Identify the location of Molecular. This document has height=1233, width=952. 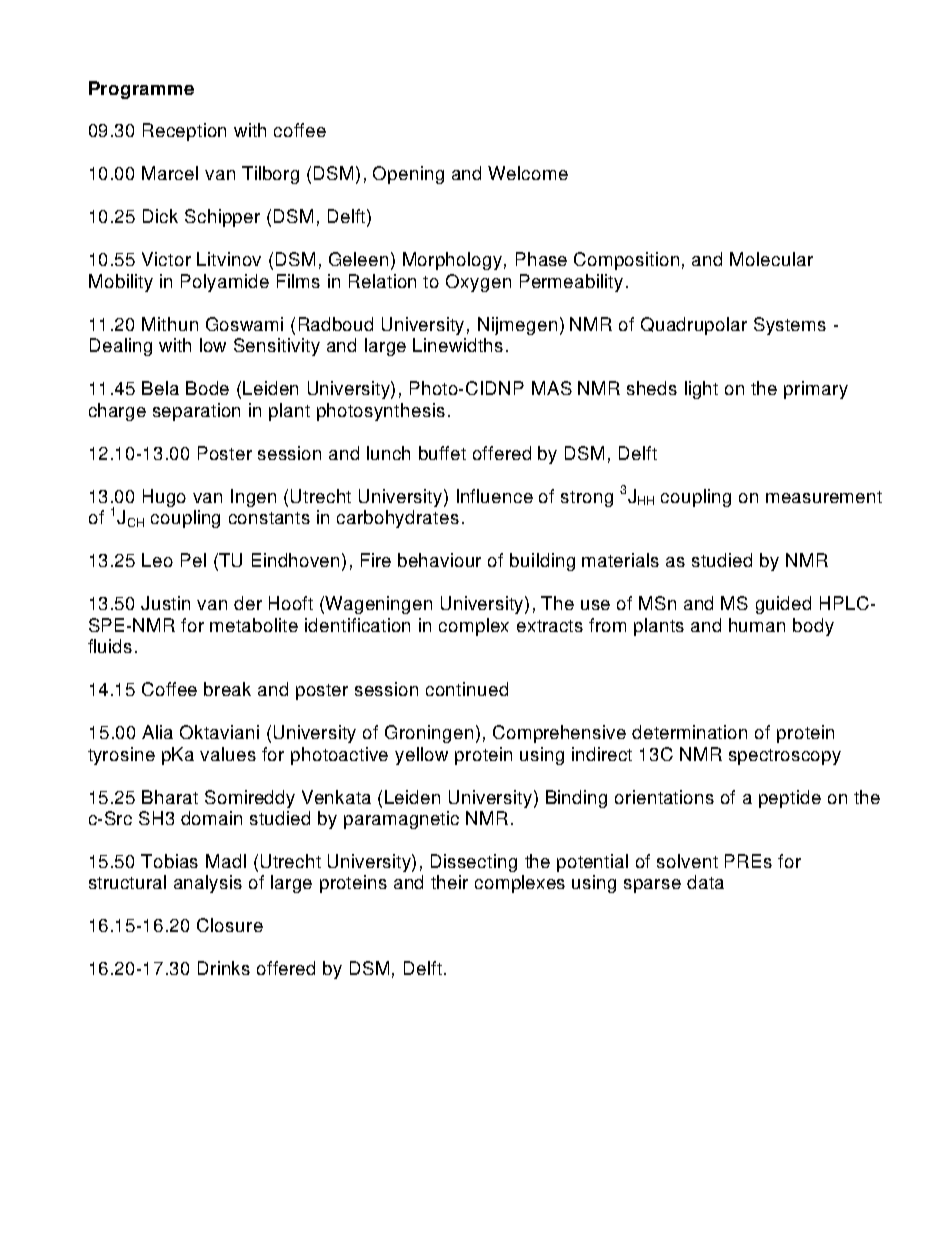
(771, 259).
